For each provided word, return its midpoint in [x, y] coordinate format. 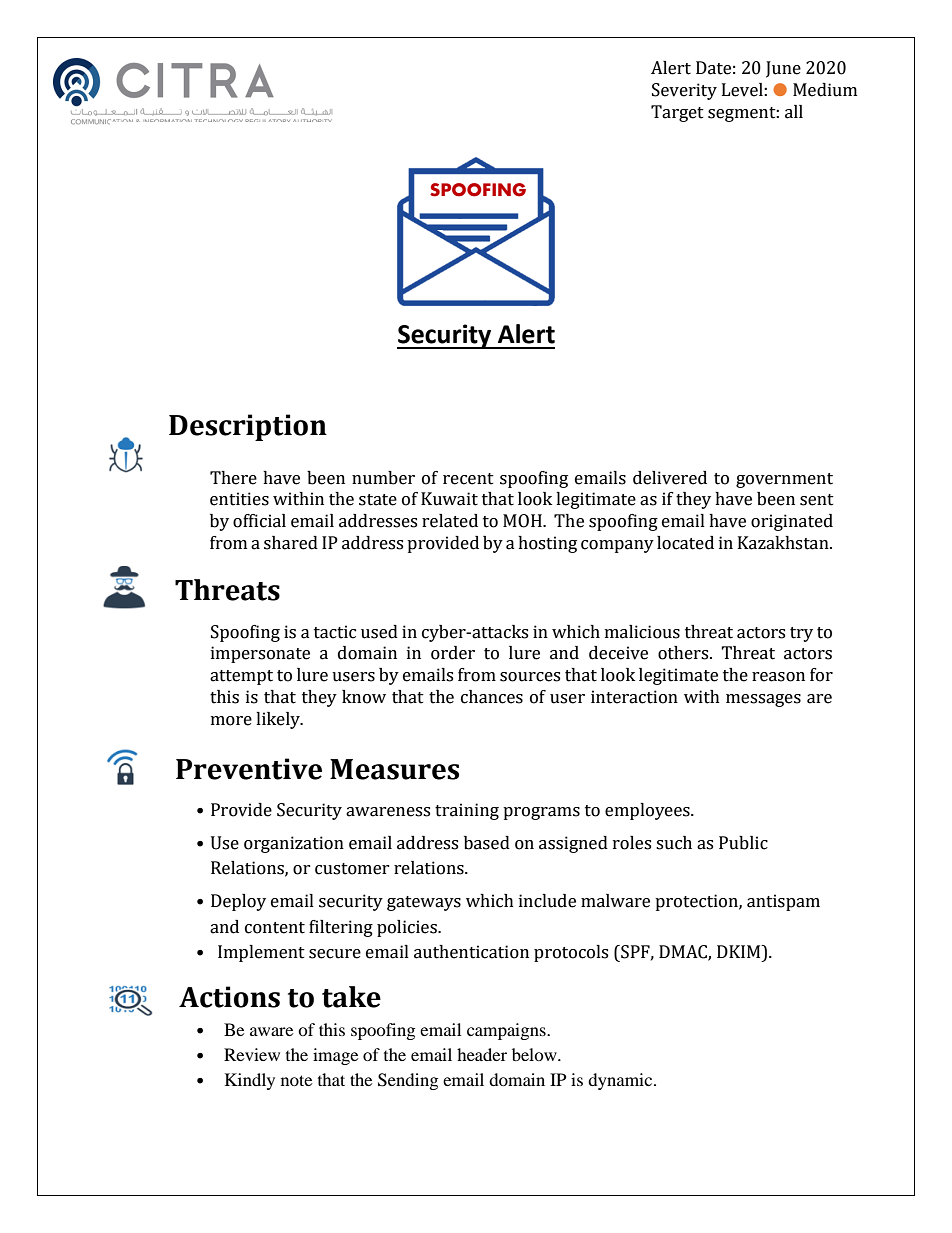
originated [792, 522]
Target [677, 113]
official [259, 521]
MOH [523, 521]
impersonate [260, 654]
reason [778, 677]
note [296, 1080]
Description [248, 427]
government [784, 480]
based [487, 843]
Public [743, 843]
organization [294, 844]
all [794, 112]
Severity [684, 91]
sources [530, 677]
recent [468, 479]
